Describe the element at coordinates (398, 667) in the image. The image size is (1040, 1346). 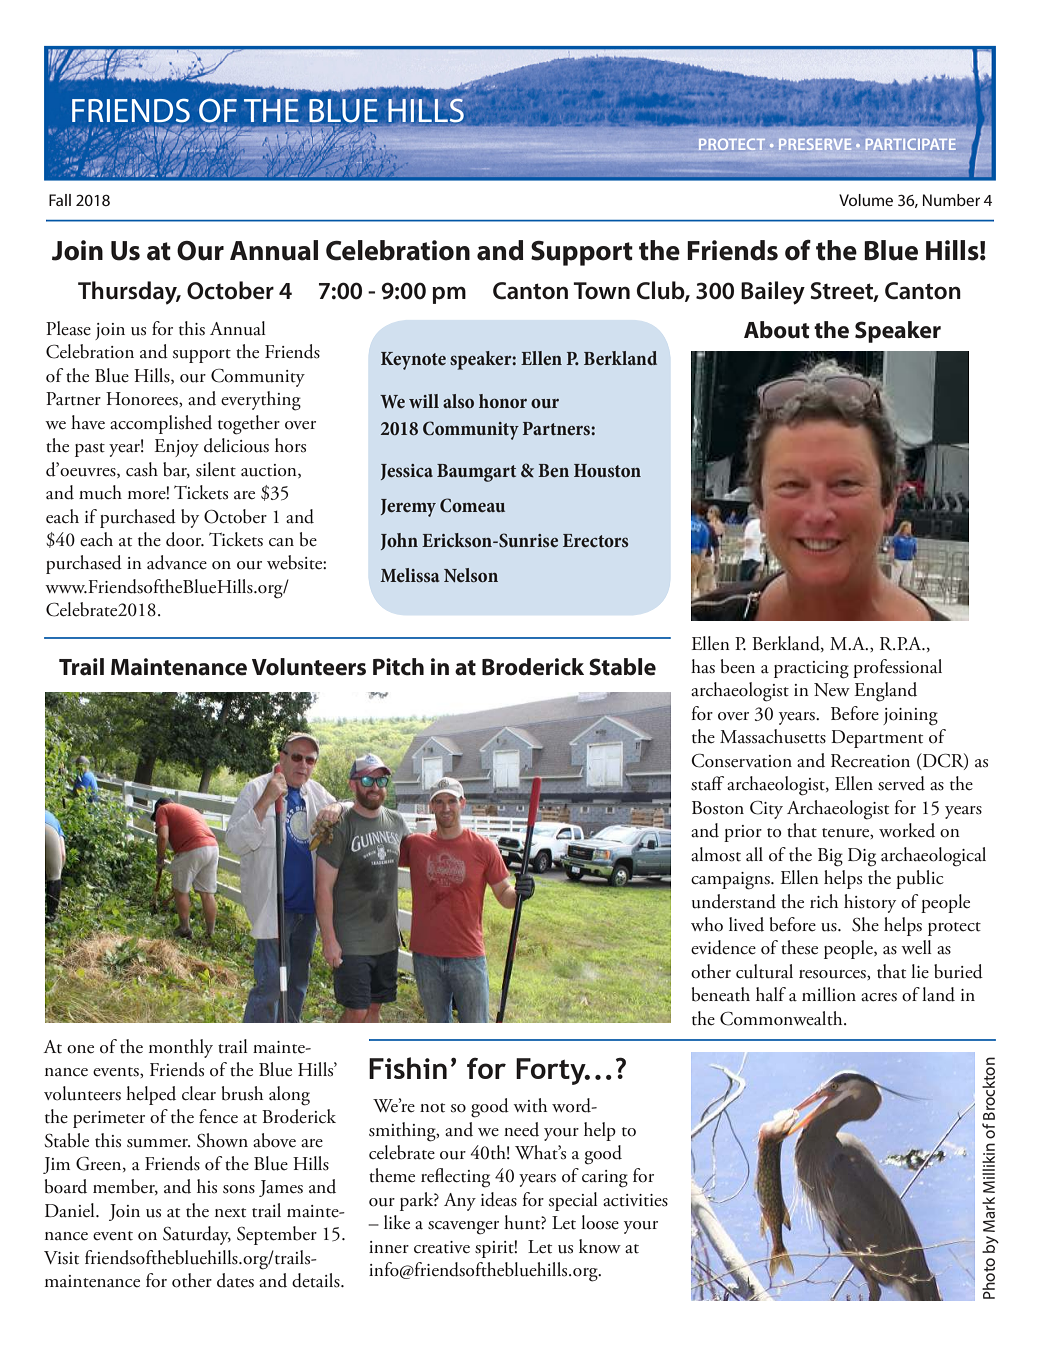
I see `Pitch` at that location.
